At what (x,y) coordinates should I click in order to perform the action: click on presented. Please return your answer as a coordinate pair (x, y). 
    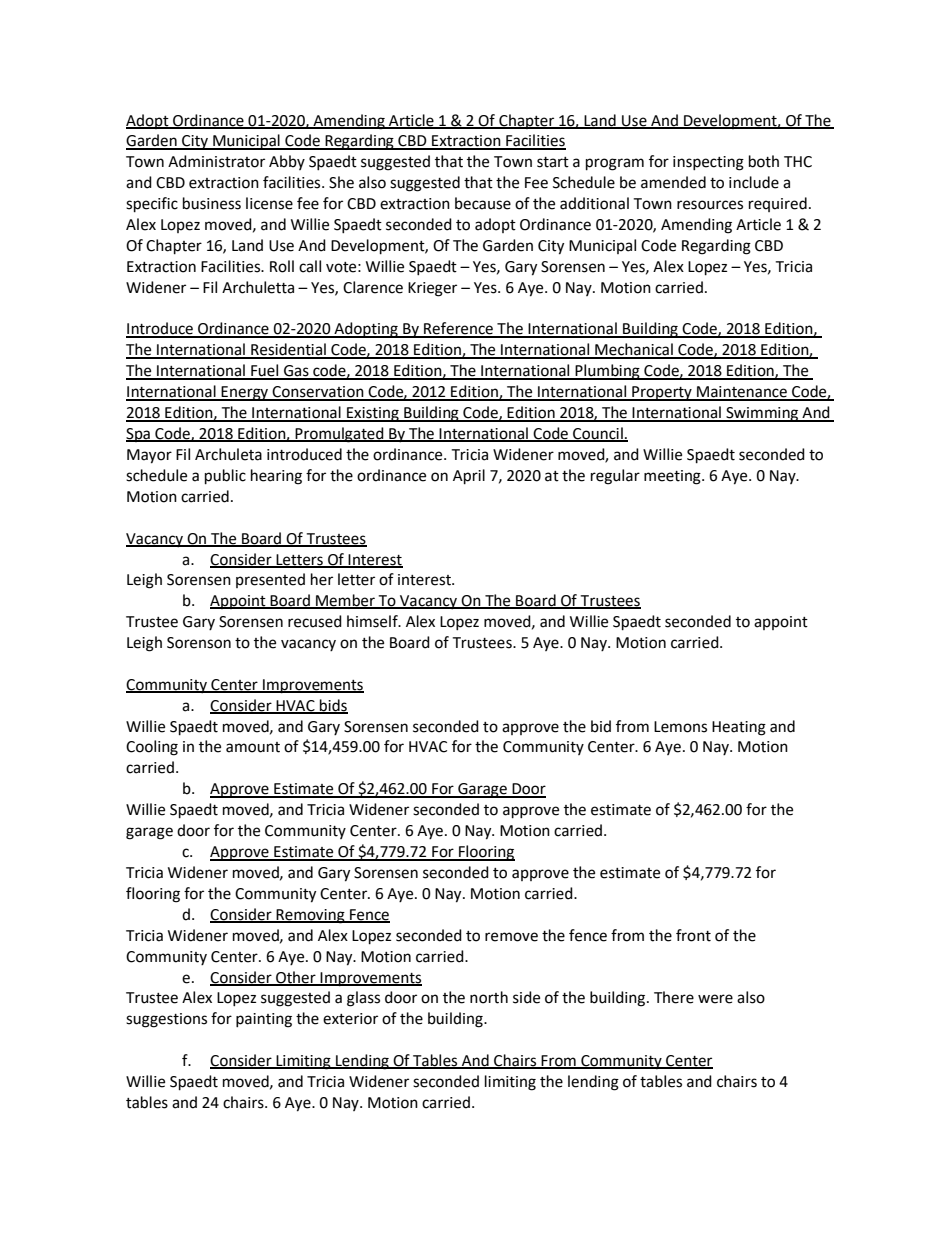
    Looking at the image, I should click on (270, 580).
